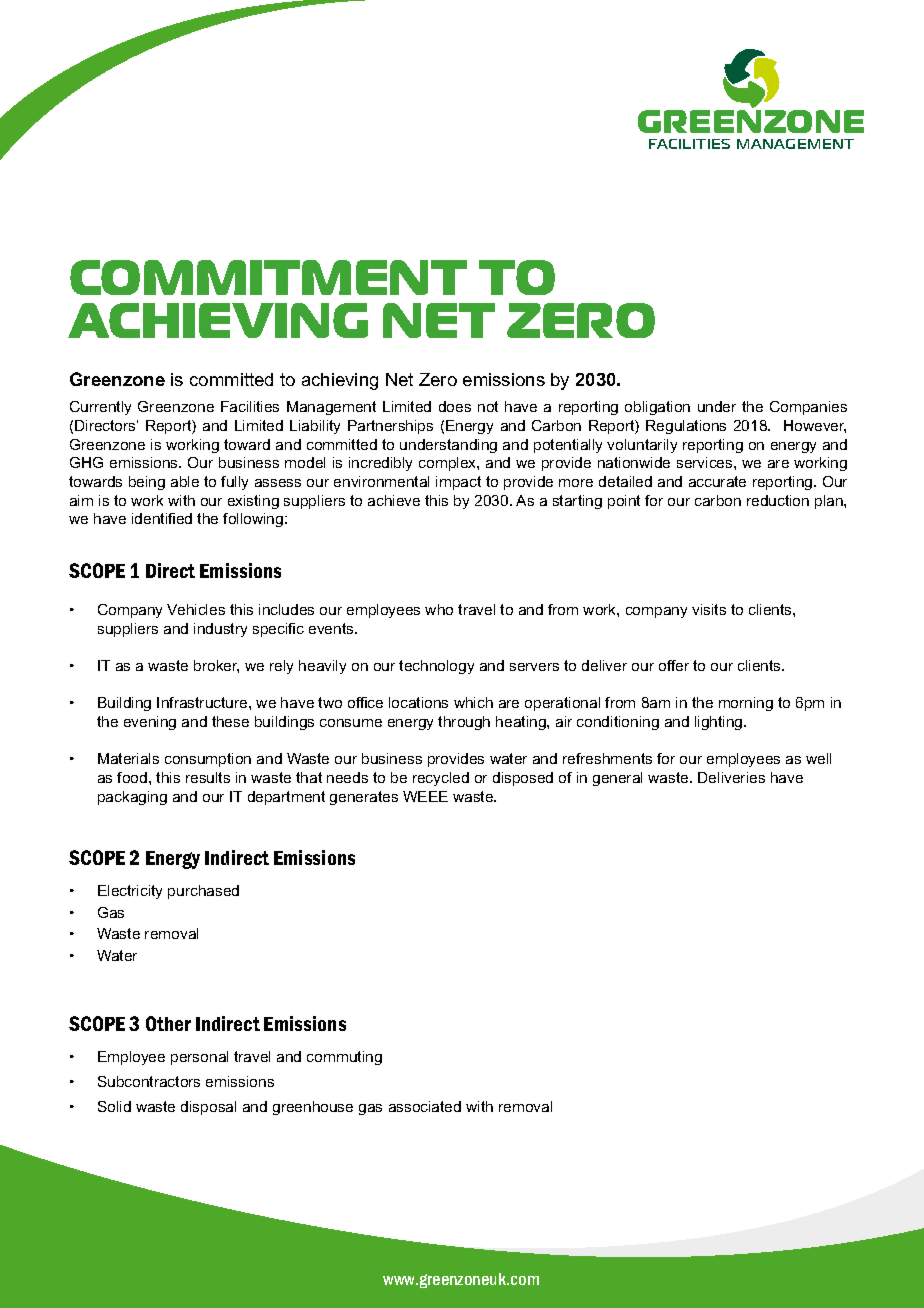 Image resolution: width=924 pixels, height=1308 pixels. I want to click on Infrastructure, so click(203, 702).
